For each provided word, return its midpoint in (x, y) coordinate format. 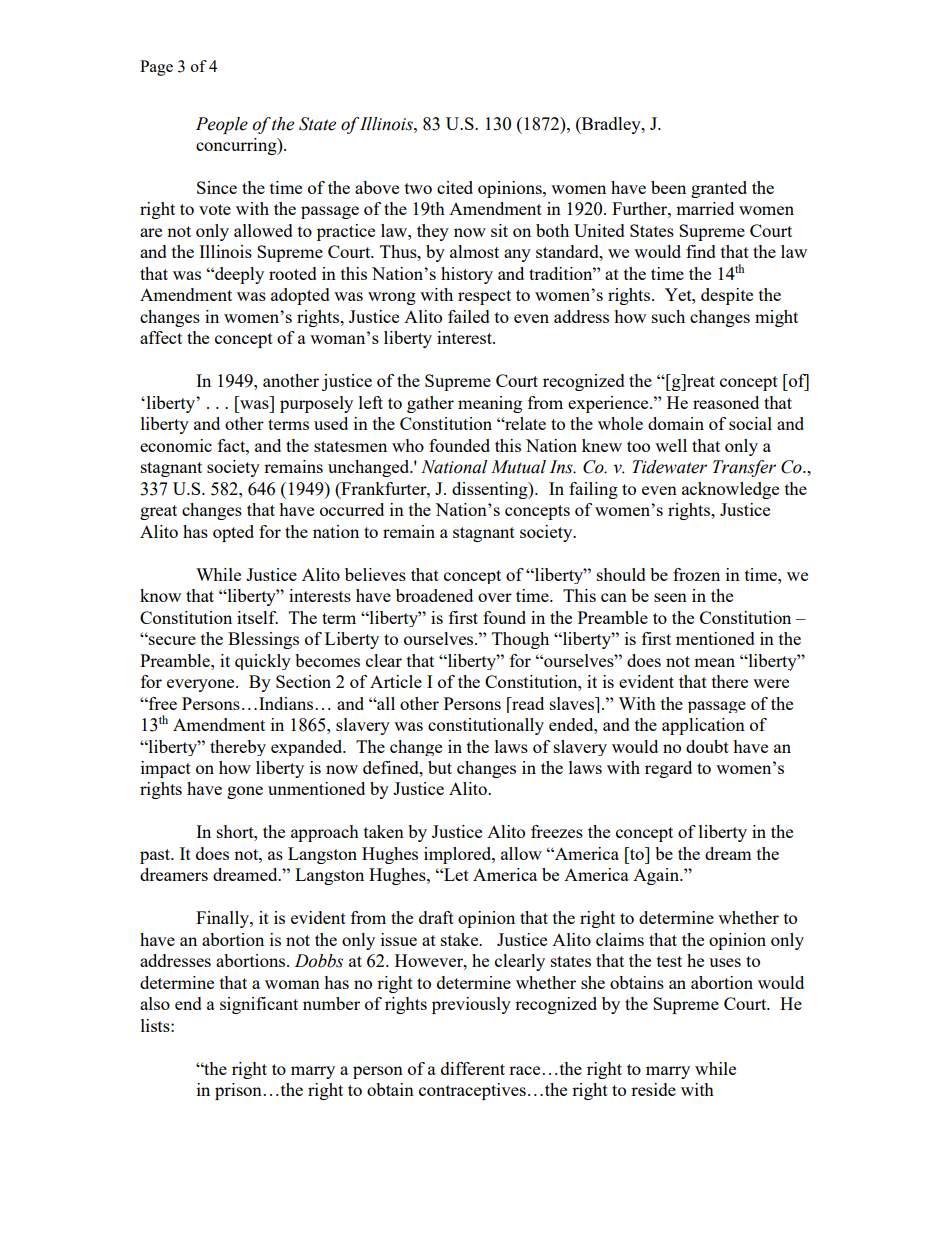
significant (259, 1005)
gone (245, 792)
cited (455, 187)
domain (676, 423)
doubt (707, 746)
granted (719, 189)
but (440, 767)
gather (430, 404)
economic (176, 445)
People (222, 125)
